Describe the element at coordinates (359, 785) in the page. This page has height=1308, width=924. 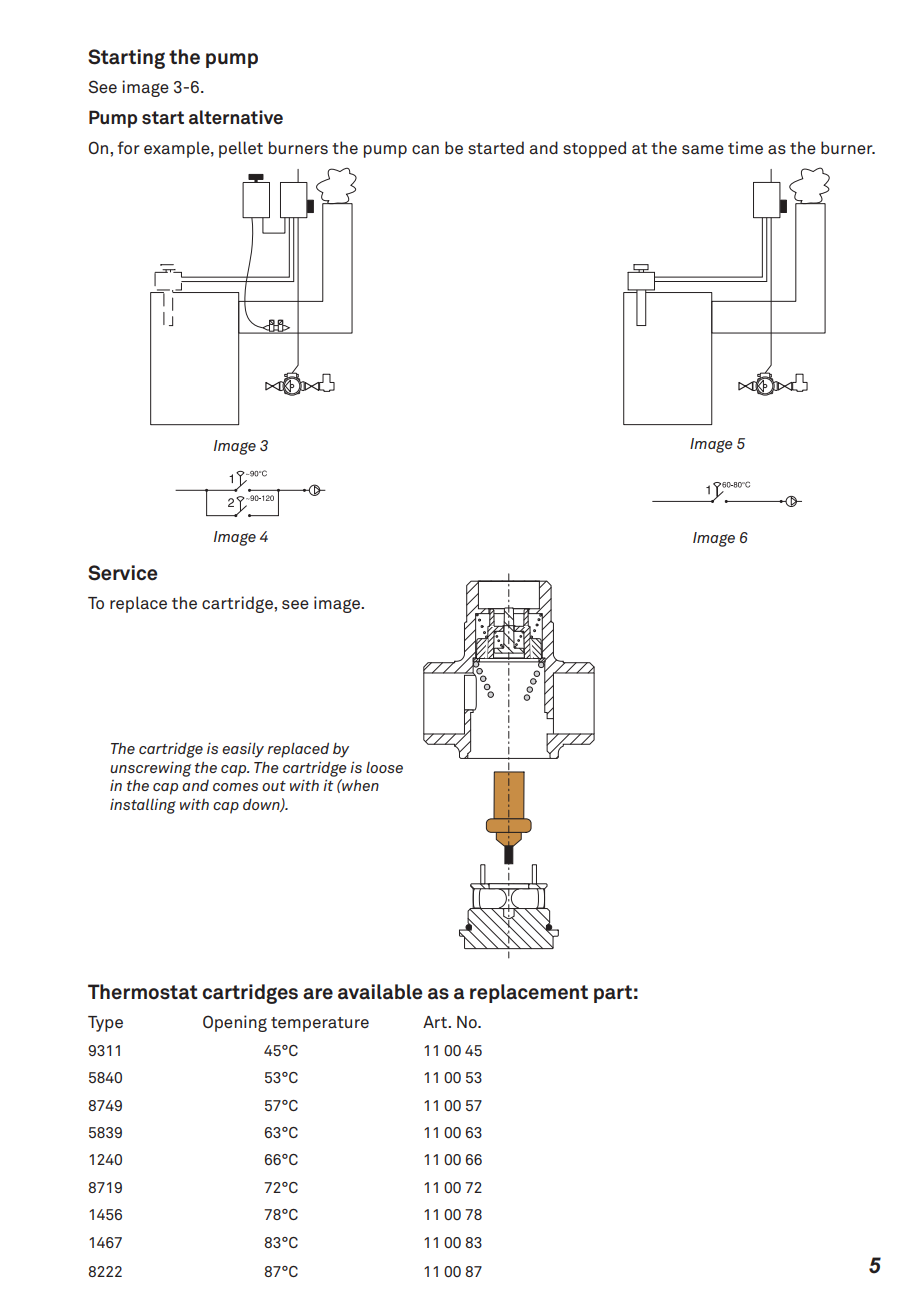
I see `when` at that location.
